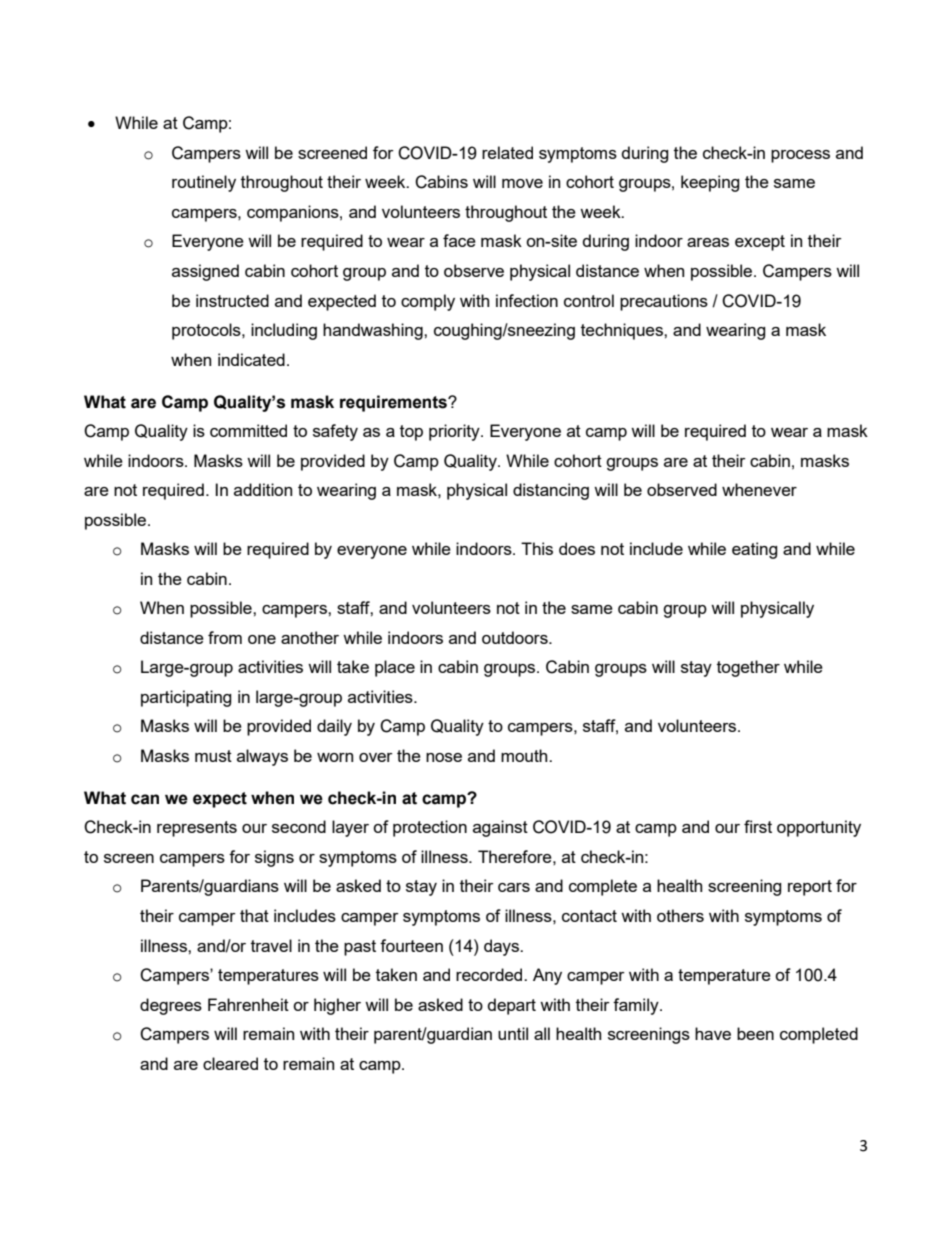  Describe the element at coordinates (204, 183) in the screenshot. I see `routinely` at that location.
